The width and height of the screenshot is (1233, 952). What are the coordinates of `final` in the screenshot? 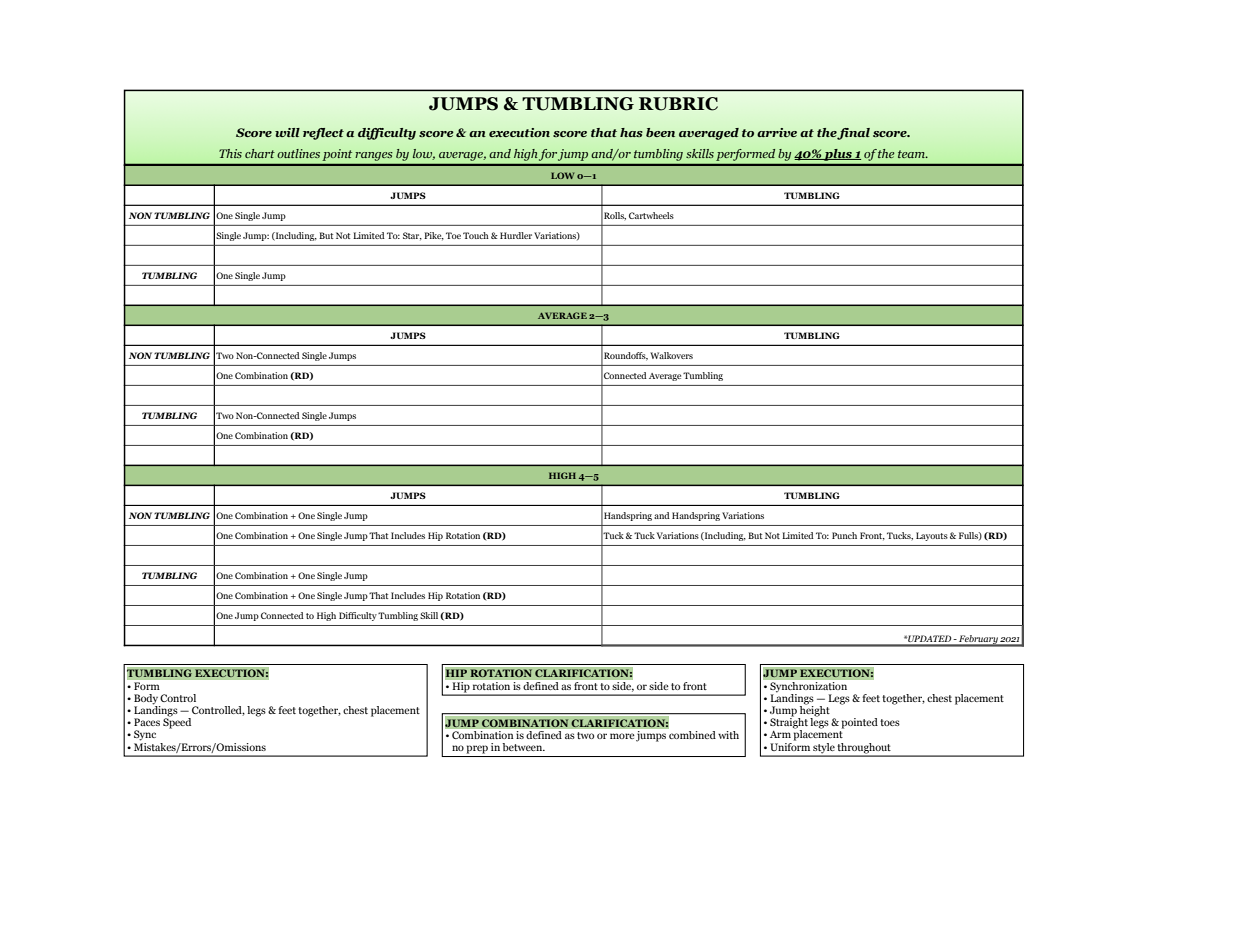 It's located at (853, 134).
